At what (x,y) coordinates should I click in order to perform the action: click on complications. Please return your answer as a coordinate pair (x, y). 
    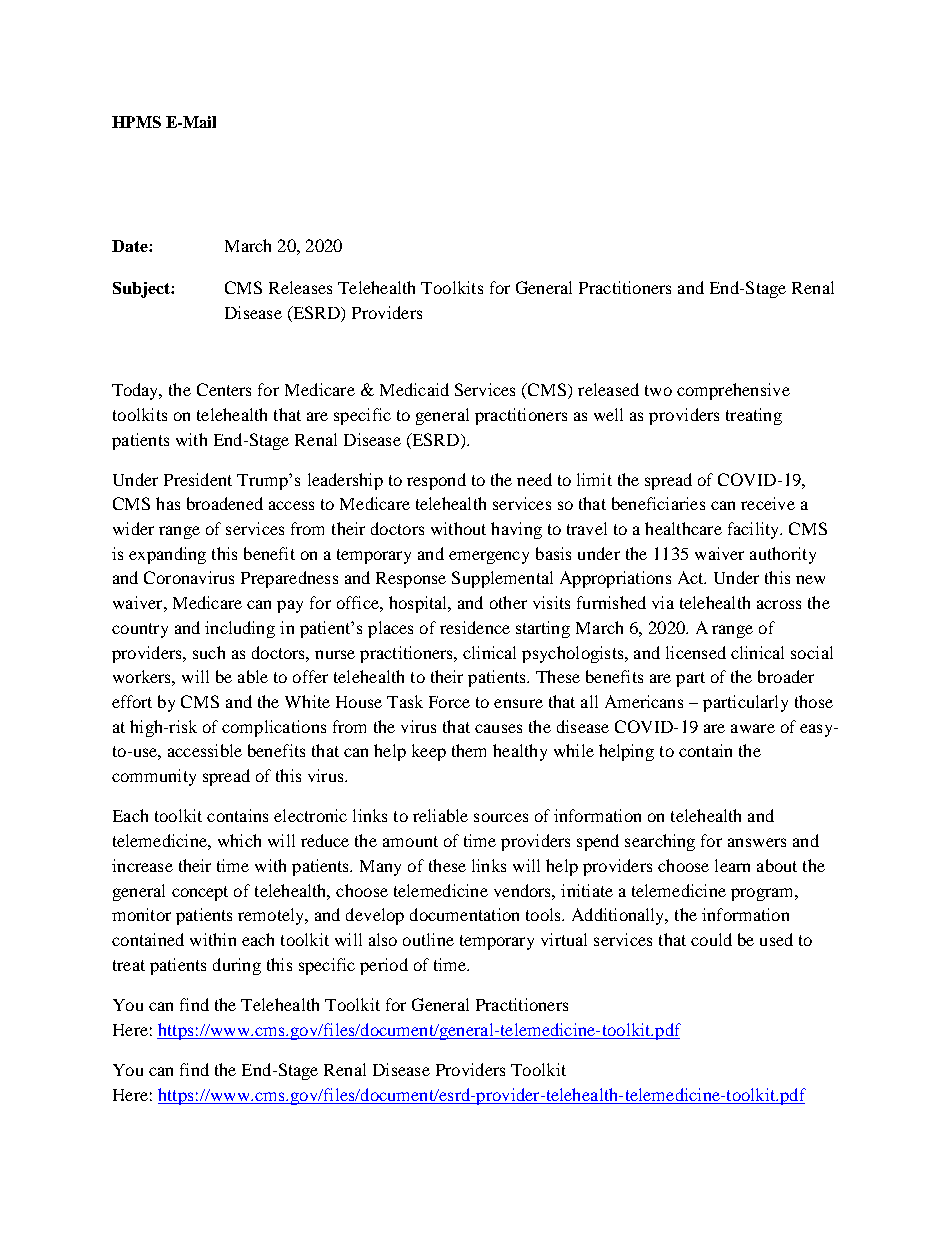
    Looking at the image, I should click on (274, 728).
